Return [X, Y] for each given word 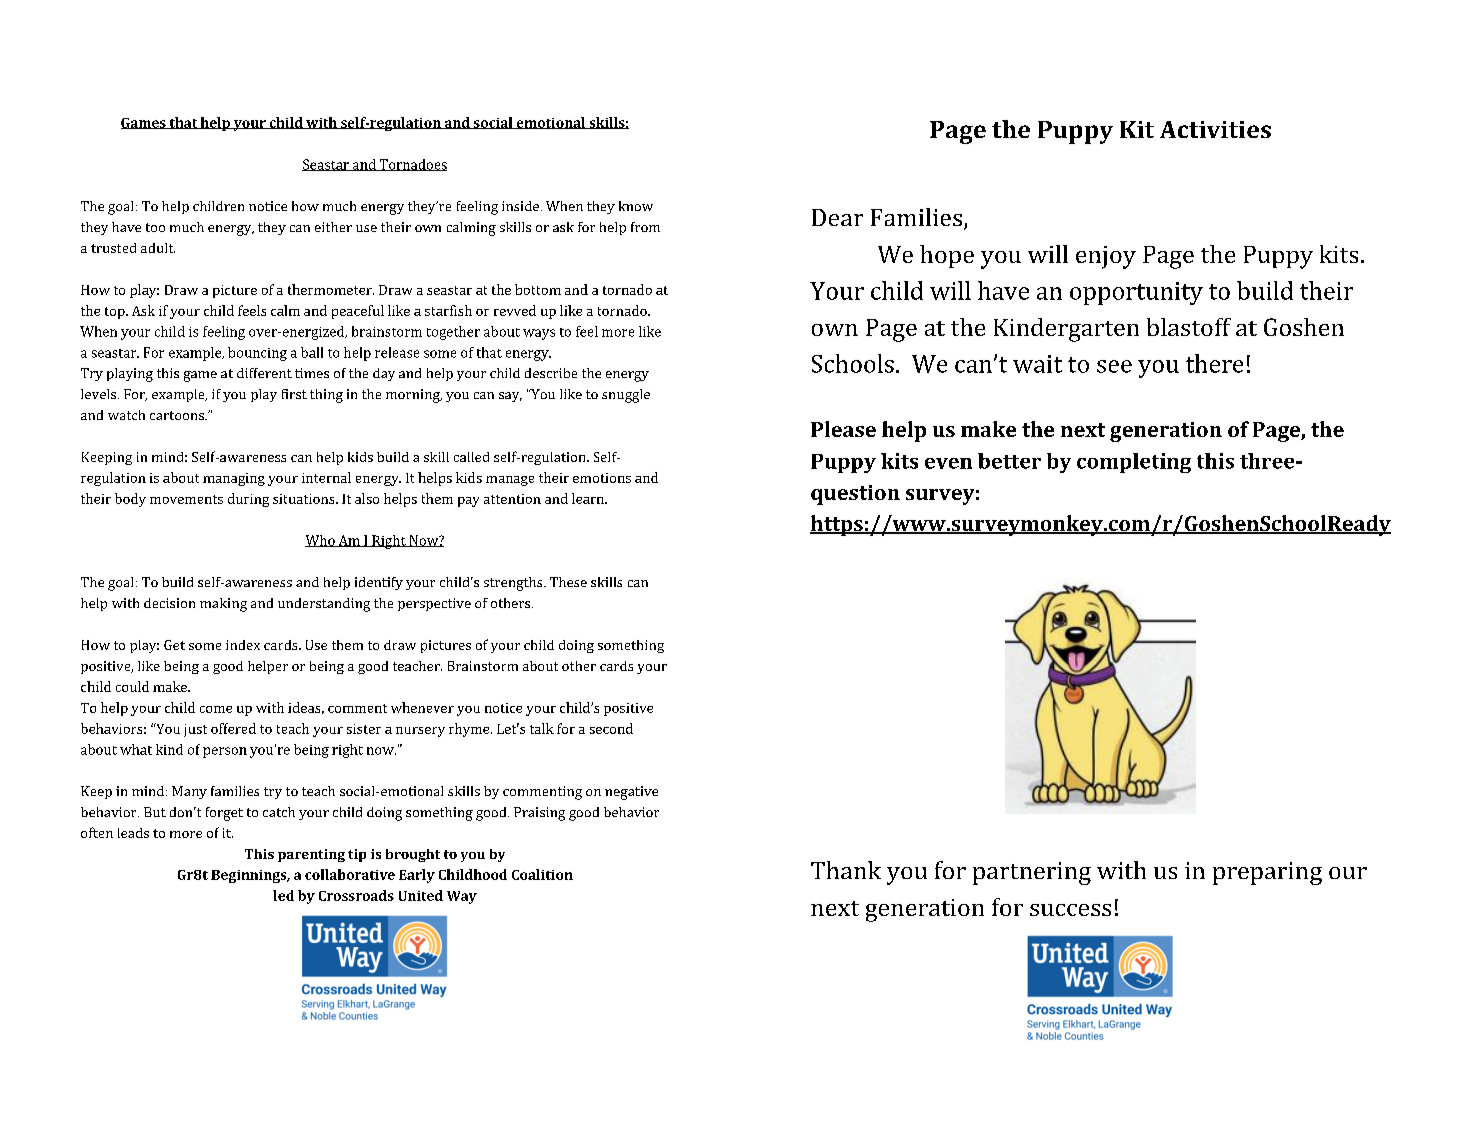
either [333, 227]
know [636, 206]
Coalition [542, 874]
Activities [1215, 129]
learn [589, 498]
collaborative [350, 874]
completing [1134, 463]
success [1070, 910]
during [248, 500]
